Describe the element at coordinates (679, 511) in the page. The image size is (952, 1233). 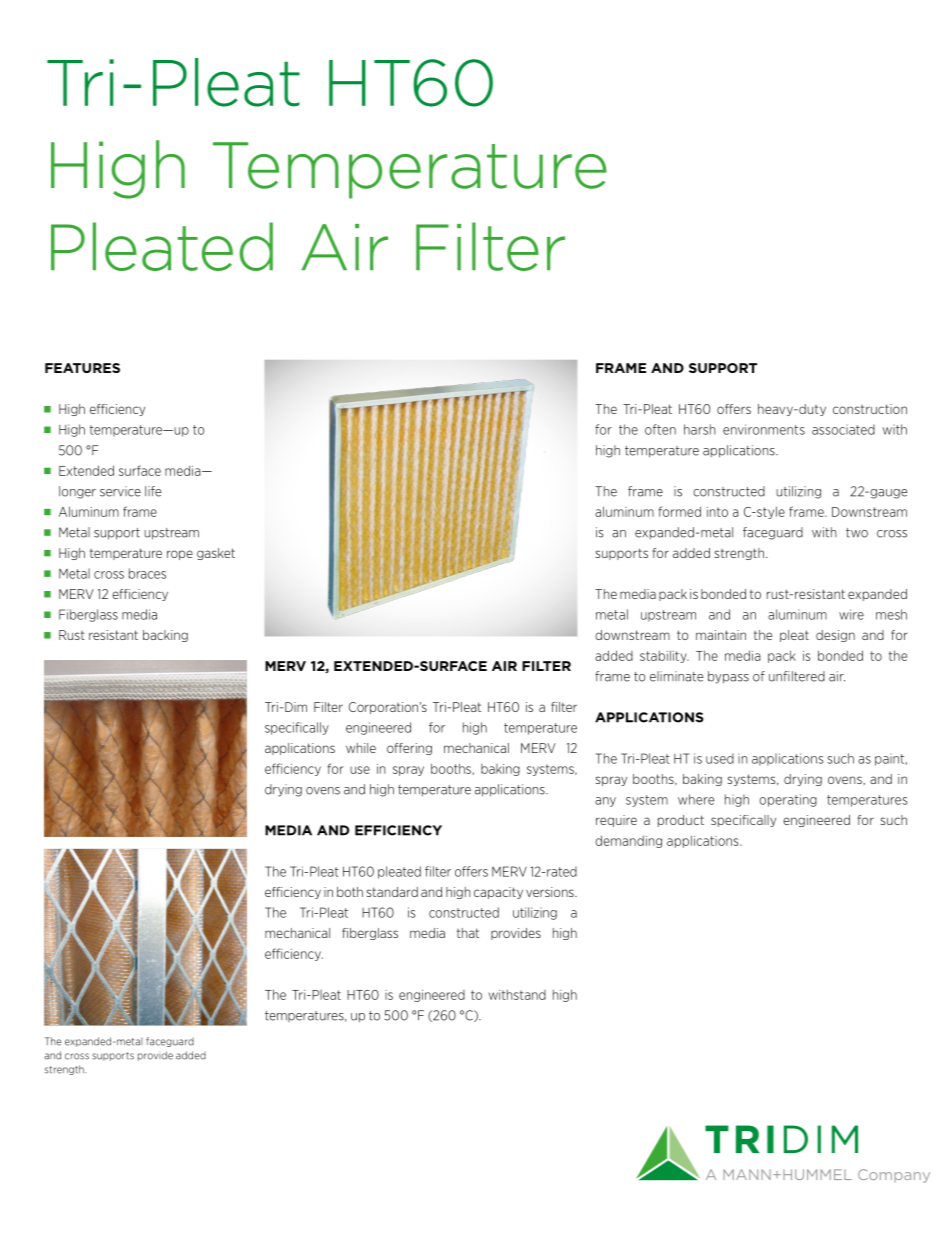
I see `formed` at that location.
